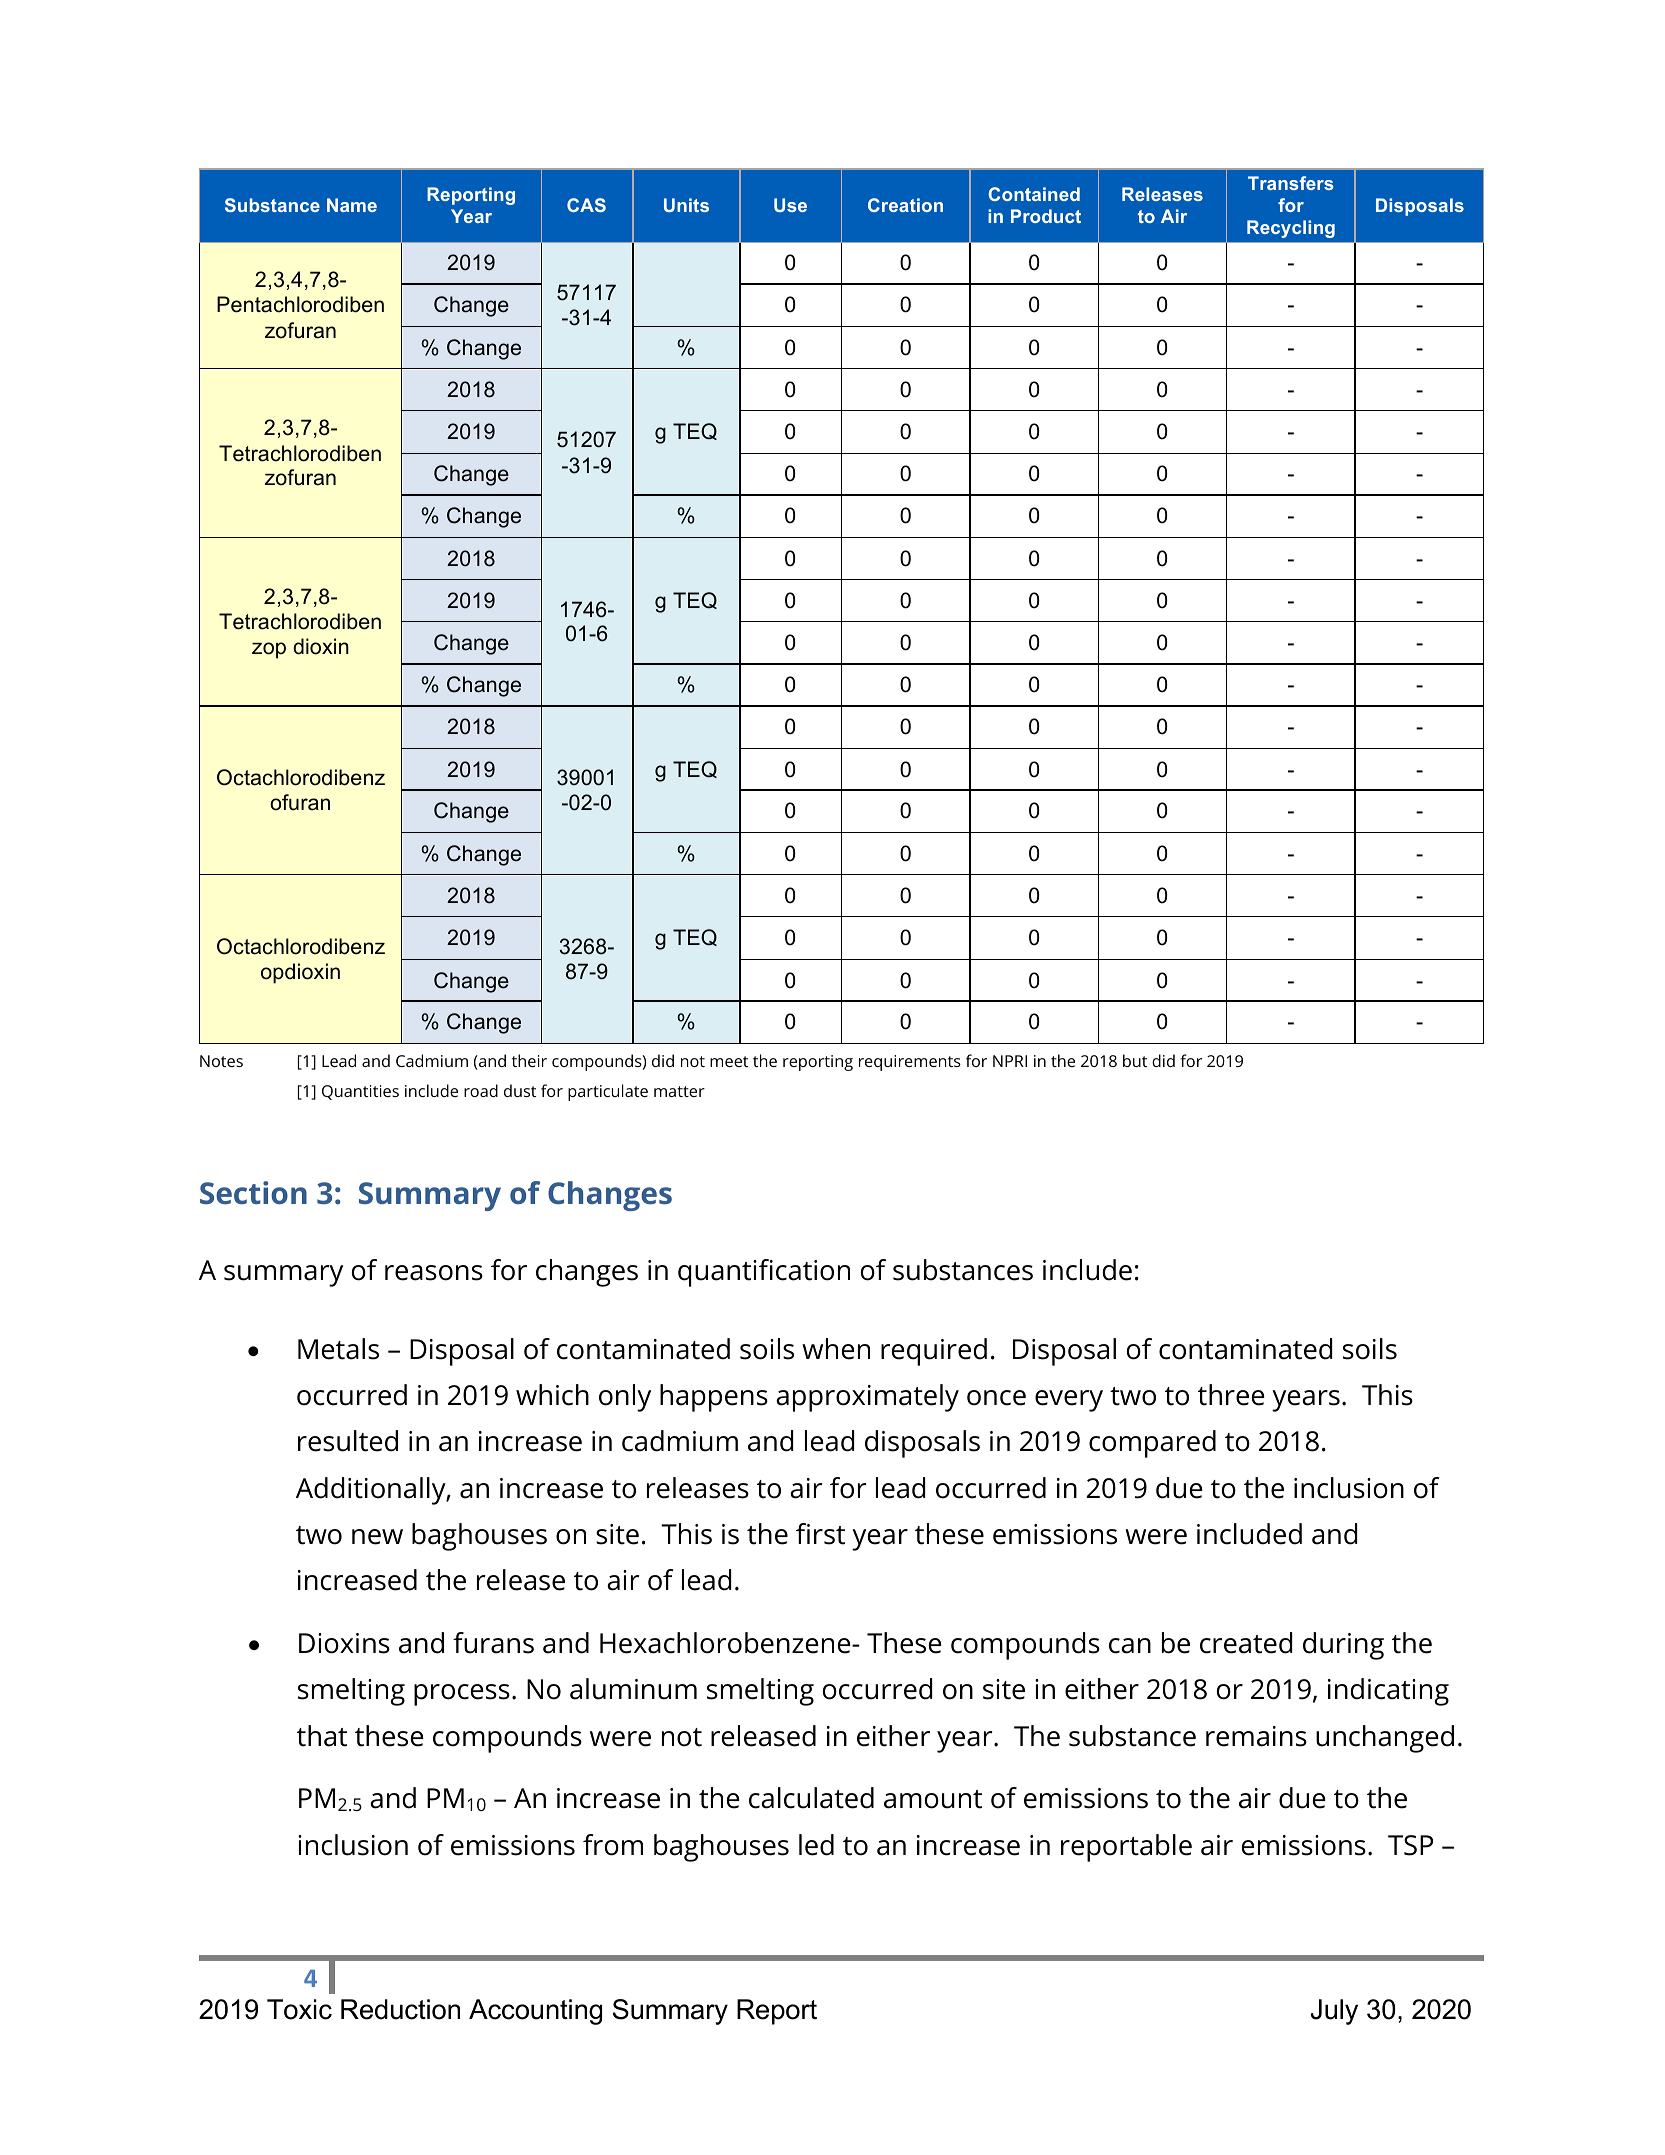  Describe the element at coordinates (1135, 1060) in the page. I see `but` at that location.
